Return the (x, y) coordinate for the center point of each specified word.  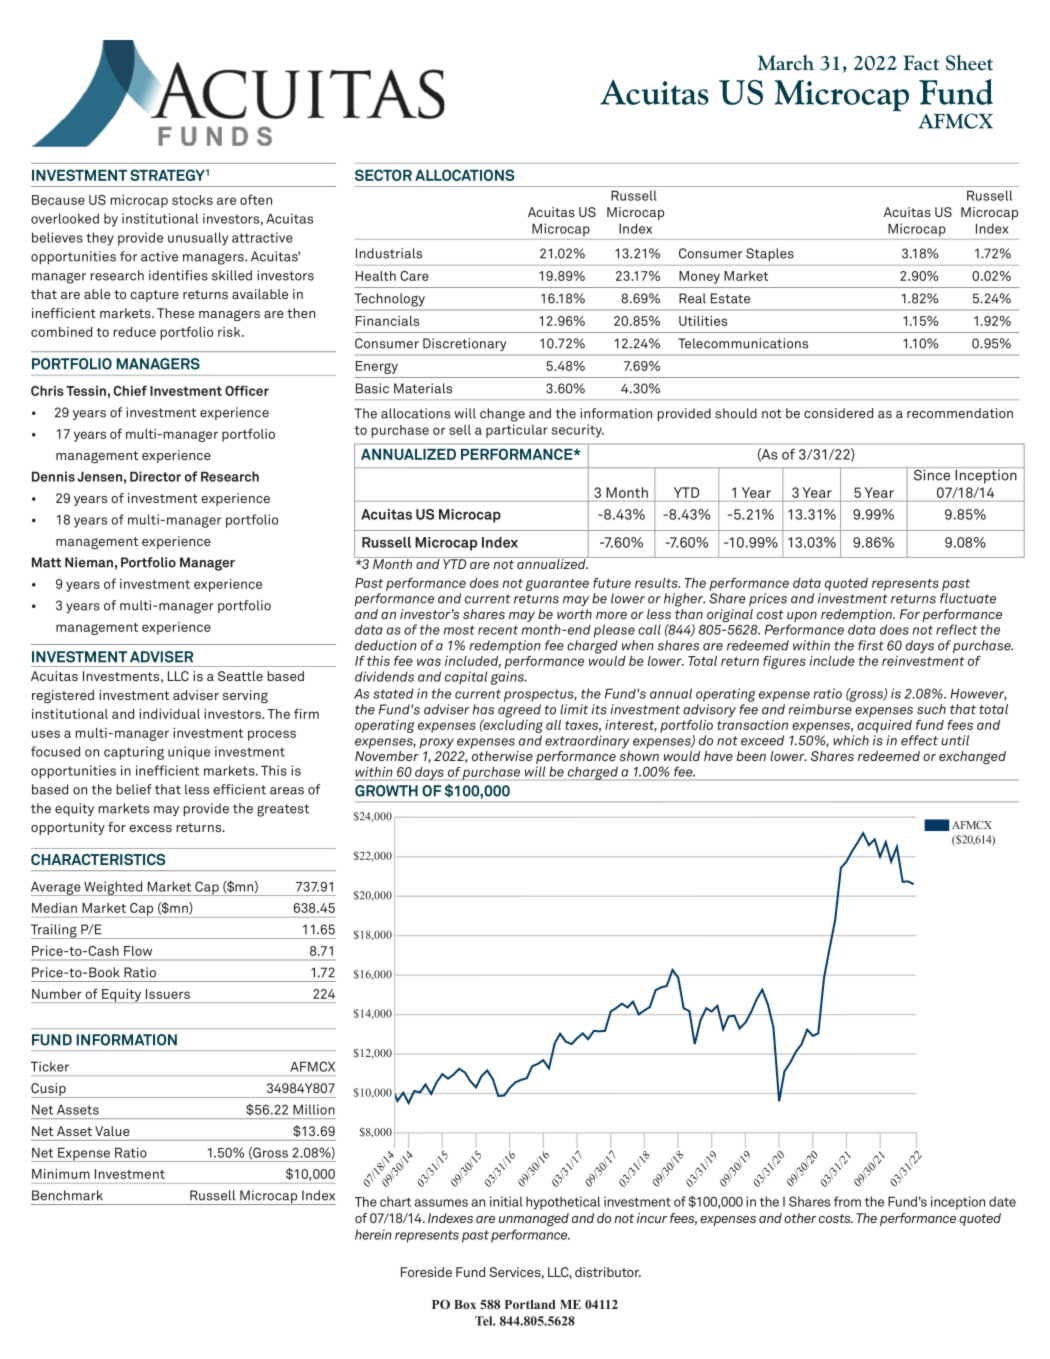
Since (932, 474)
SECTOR (383, 175)
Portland (530, 1304)
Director (155, 476)
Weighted (113, 888)
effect (919, 740)
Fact (921, 63)
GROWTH (386, 791)
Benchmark (67, 1195)
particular (517, 431)
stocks (192, 200)
